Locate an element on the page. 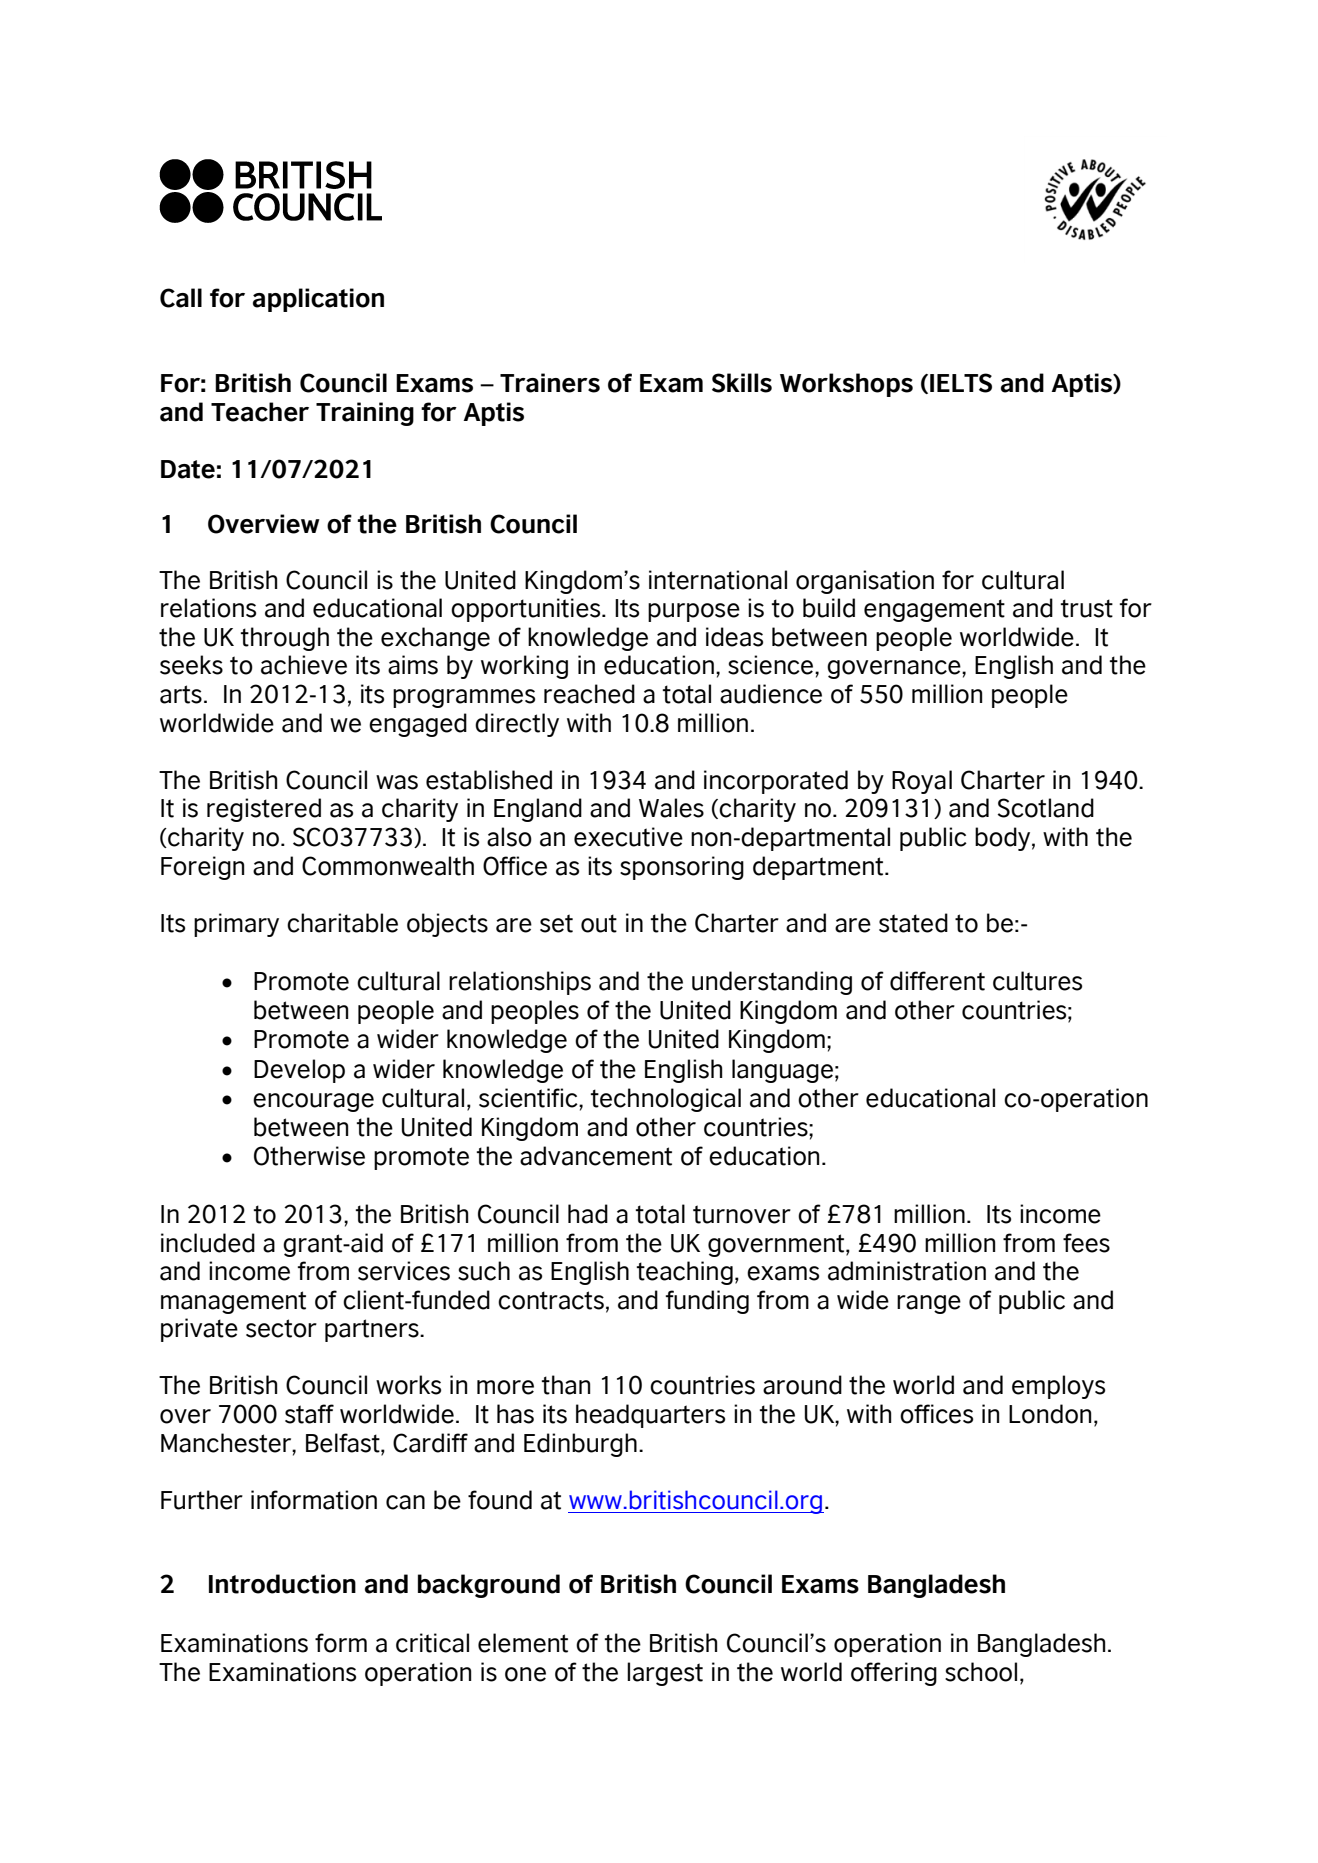 The height and width of the page is (1863, 1318). primary is located at coordinates (236, 925).
